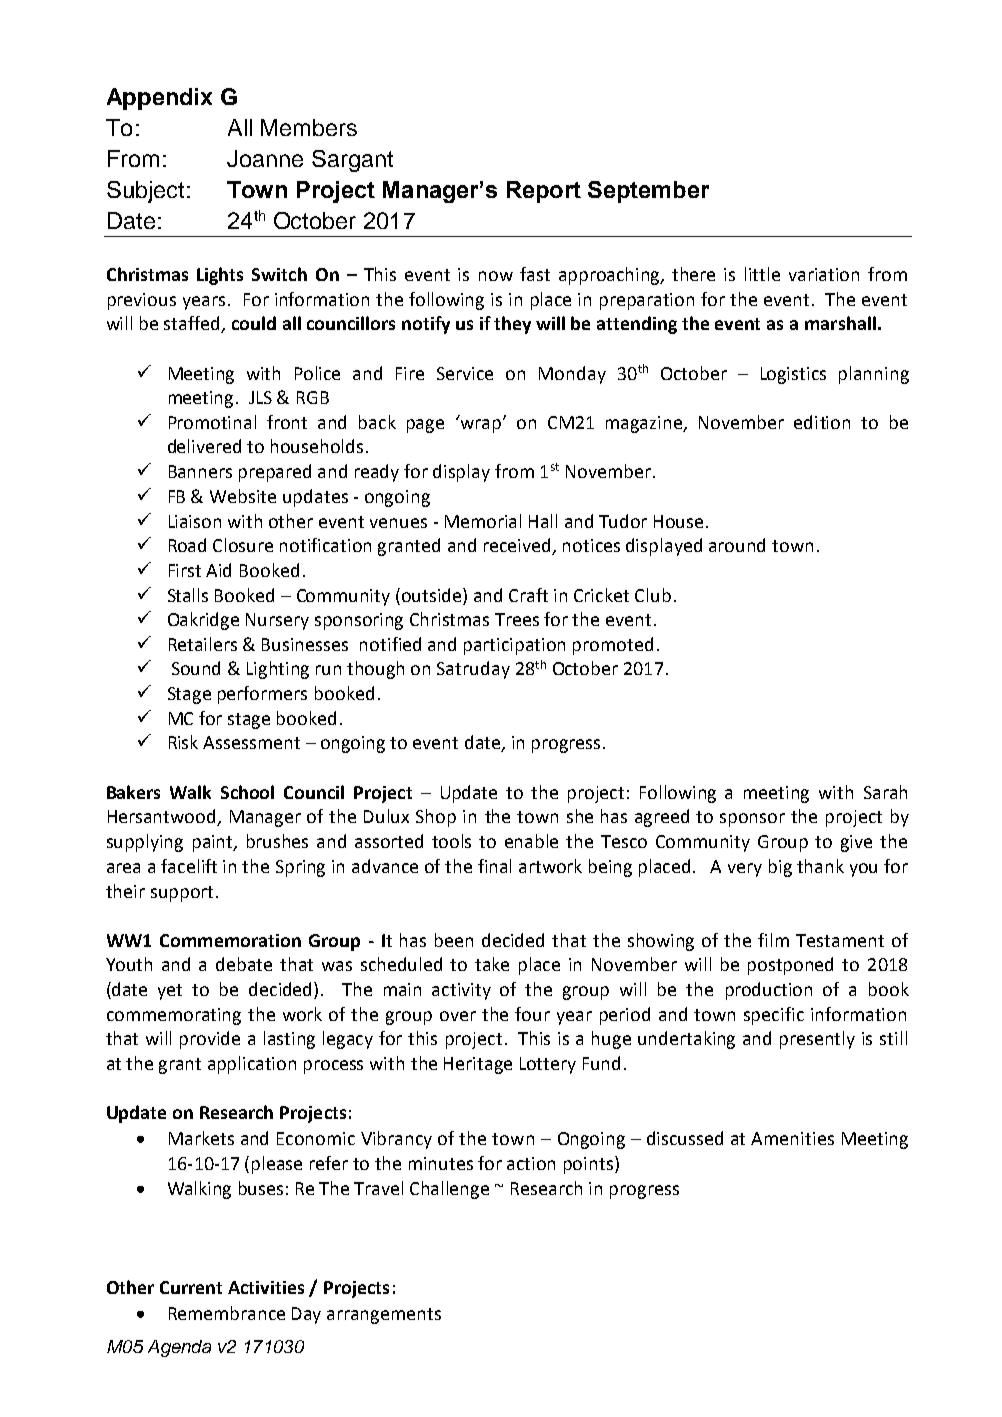  I want to click on film, so click(773, 940).
